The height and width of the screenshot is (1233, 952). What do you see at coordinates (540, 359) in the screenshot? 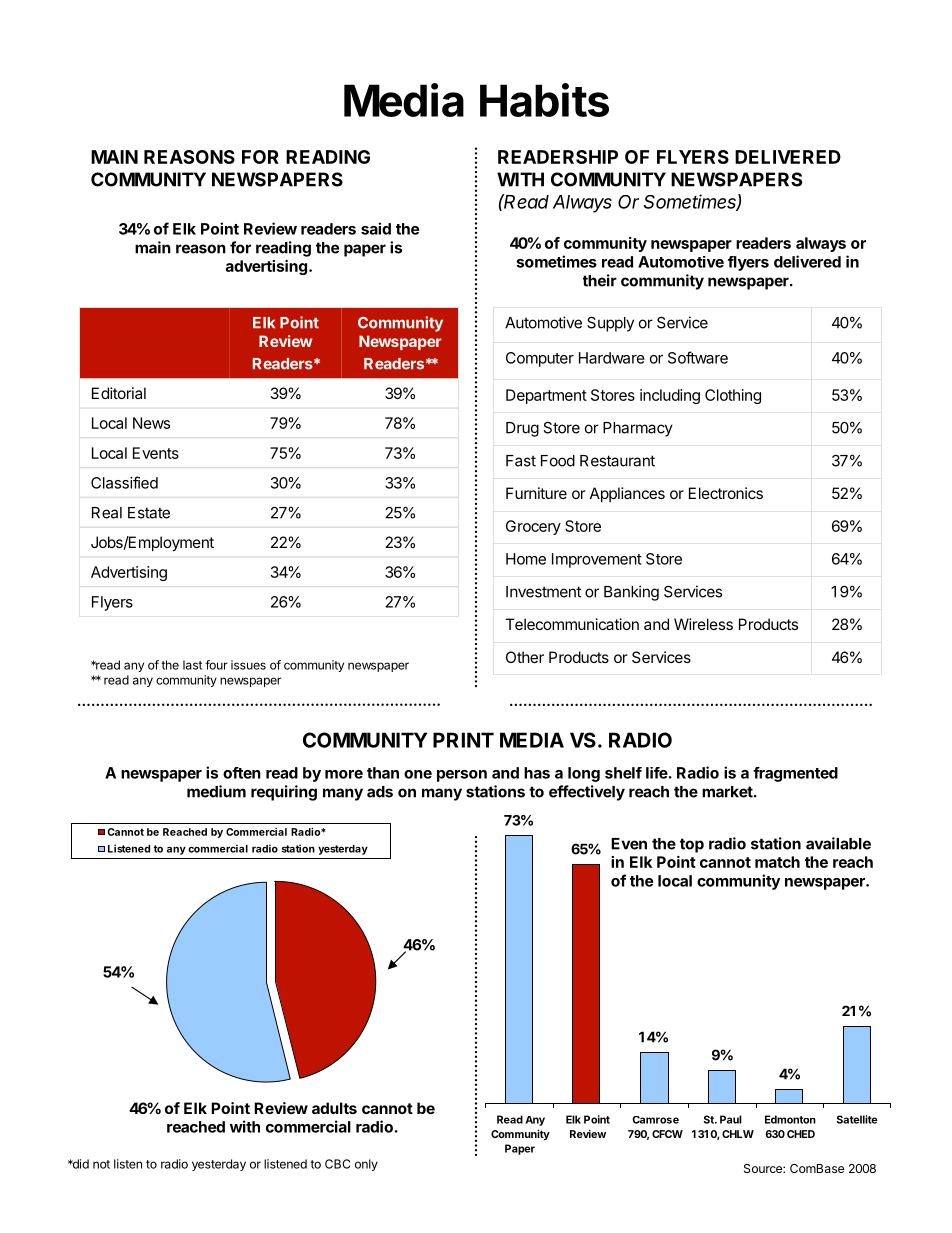
I see `Computer` at bounding box center [540, 359].
